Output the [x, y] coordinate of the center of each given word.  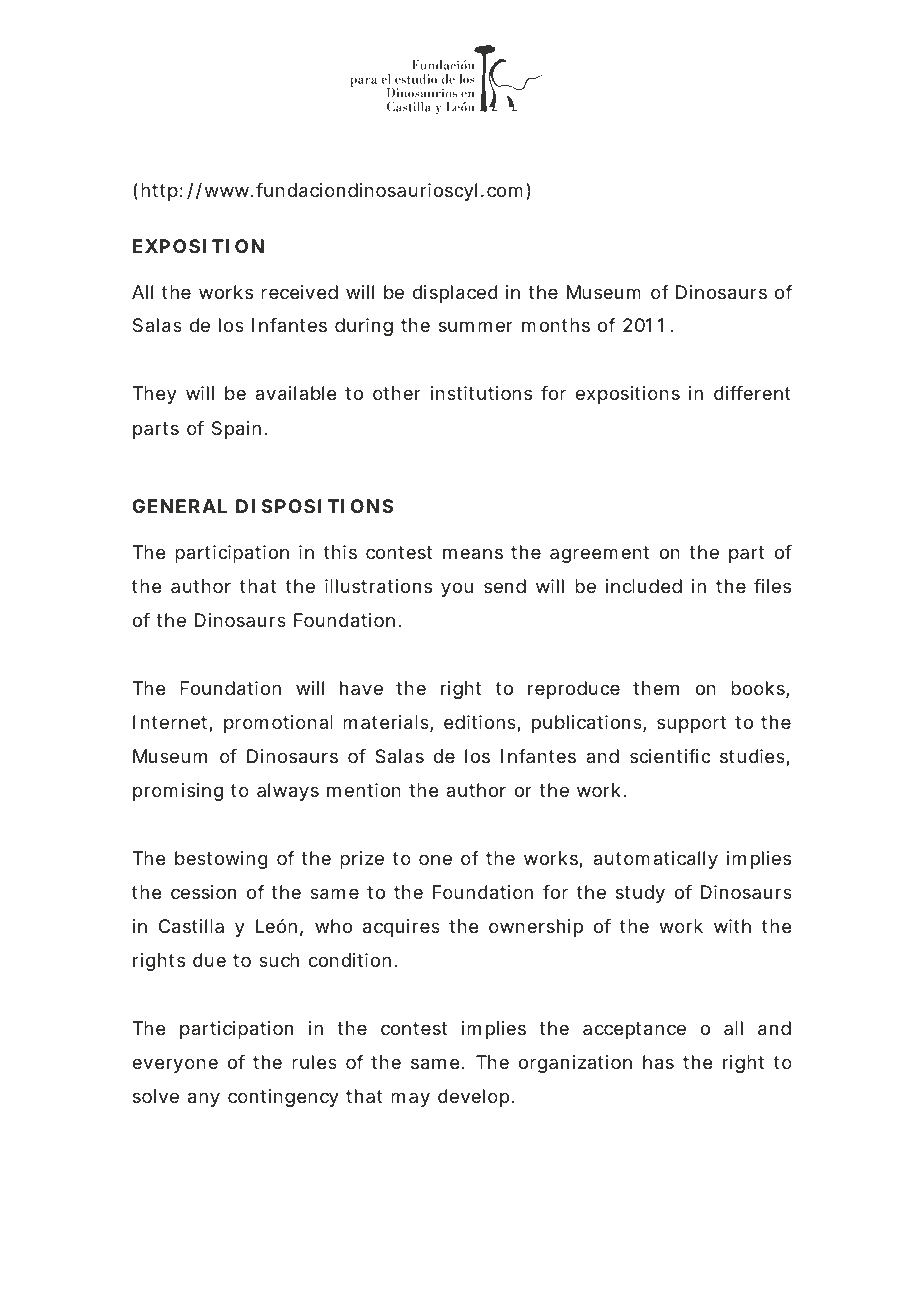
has [658, 1062]
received [299, 292]
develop [473, 1098]
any [204, 1099]
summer [476, 326]
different [752, 393]
